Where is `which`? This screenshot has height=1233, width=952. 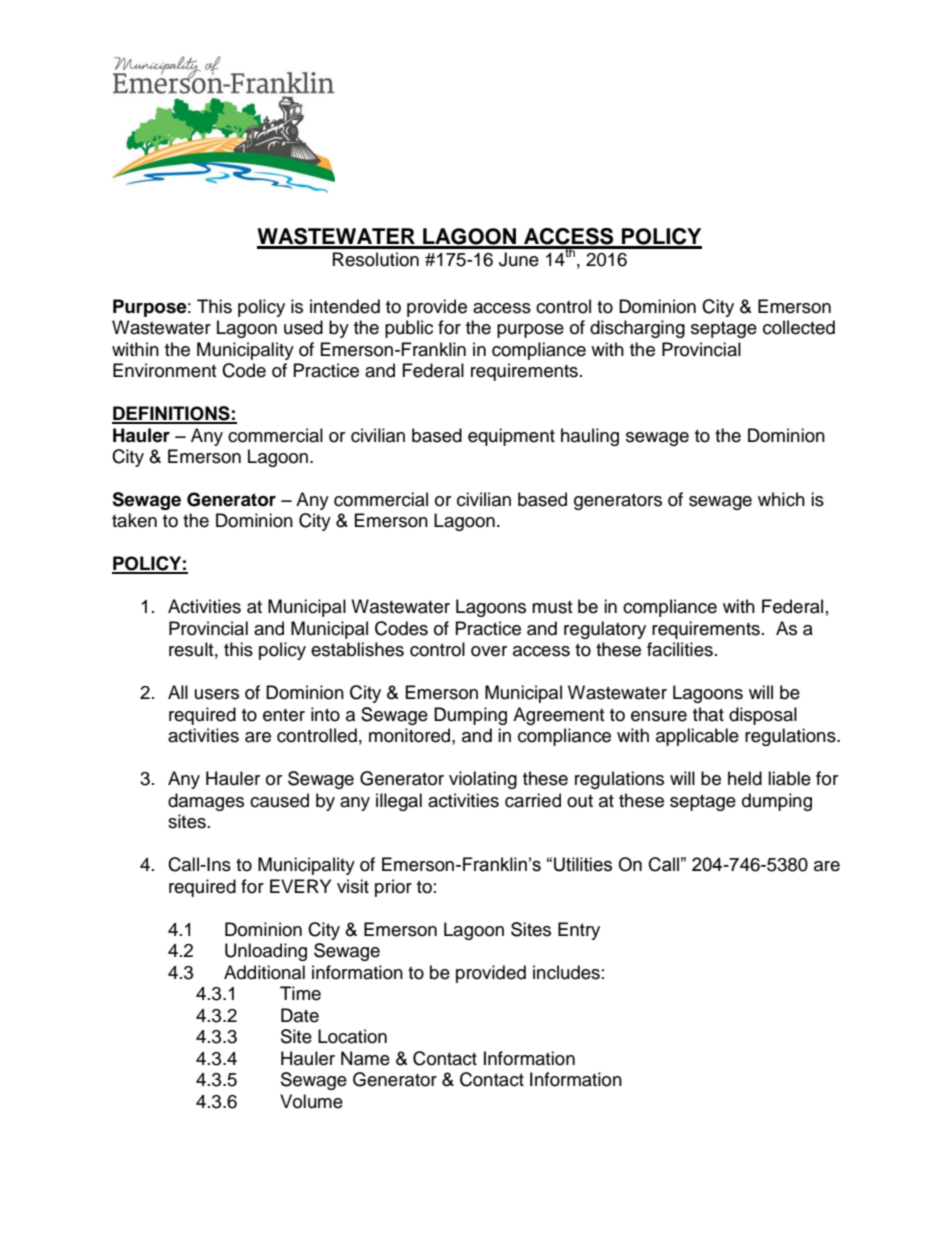 which is located at coordinates (781, 499).
